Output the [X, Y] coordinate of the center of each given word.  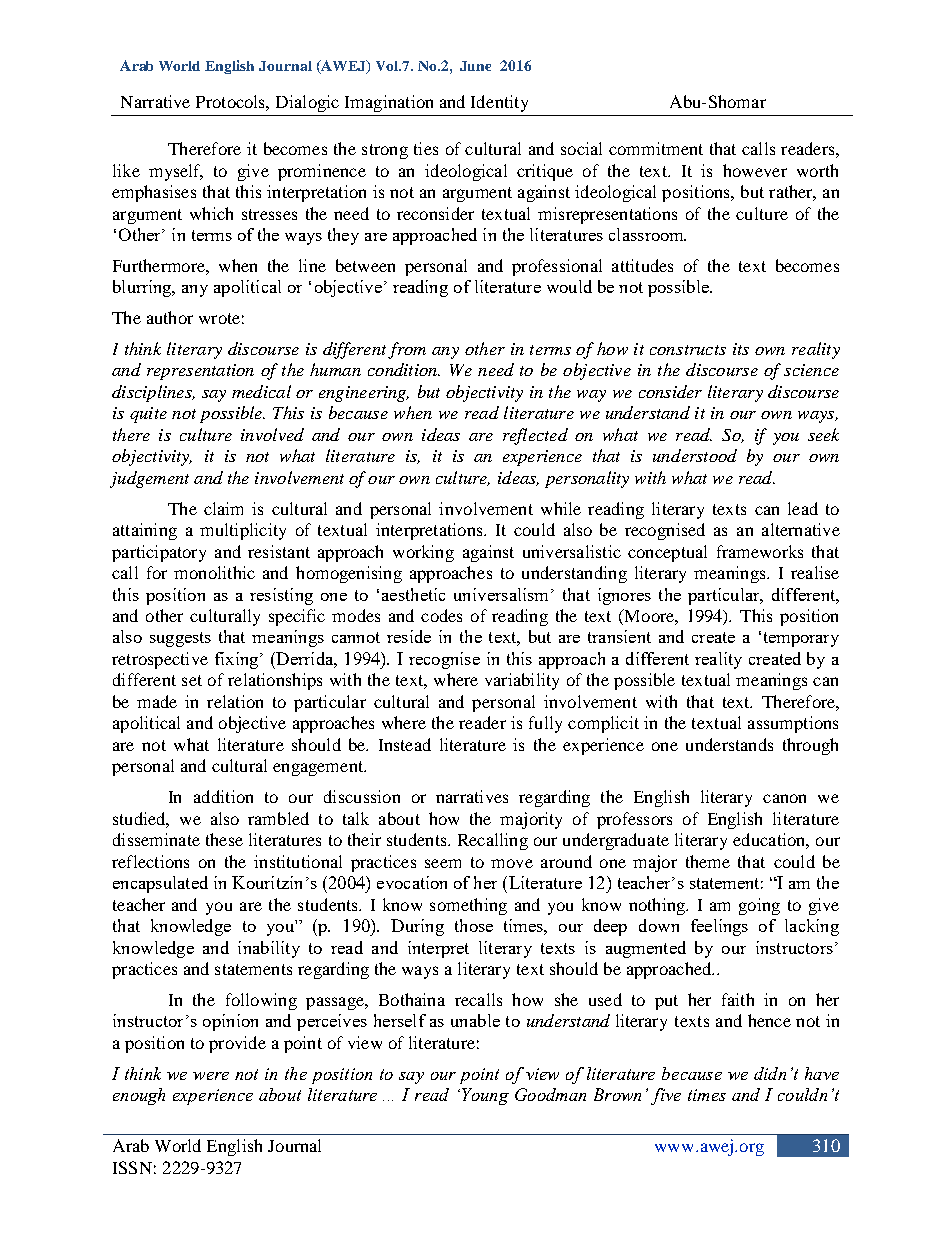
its [741, 349]
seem [443, 863]
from [407, 350]
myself [176, 172]
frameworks [760, 551]
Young [485, 1096]
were [211, 1076]
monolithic [214, 572]
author [170, 317]
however [755, 170]
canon [784, 798]
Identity [499, 103]
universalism [501, 594]
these [224, 839]
